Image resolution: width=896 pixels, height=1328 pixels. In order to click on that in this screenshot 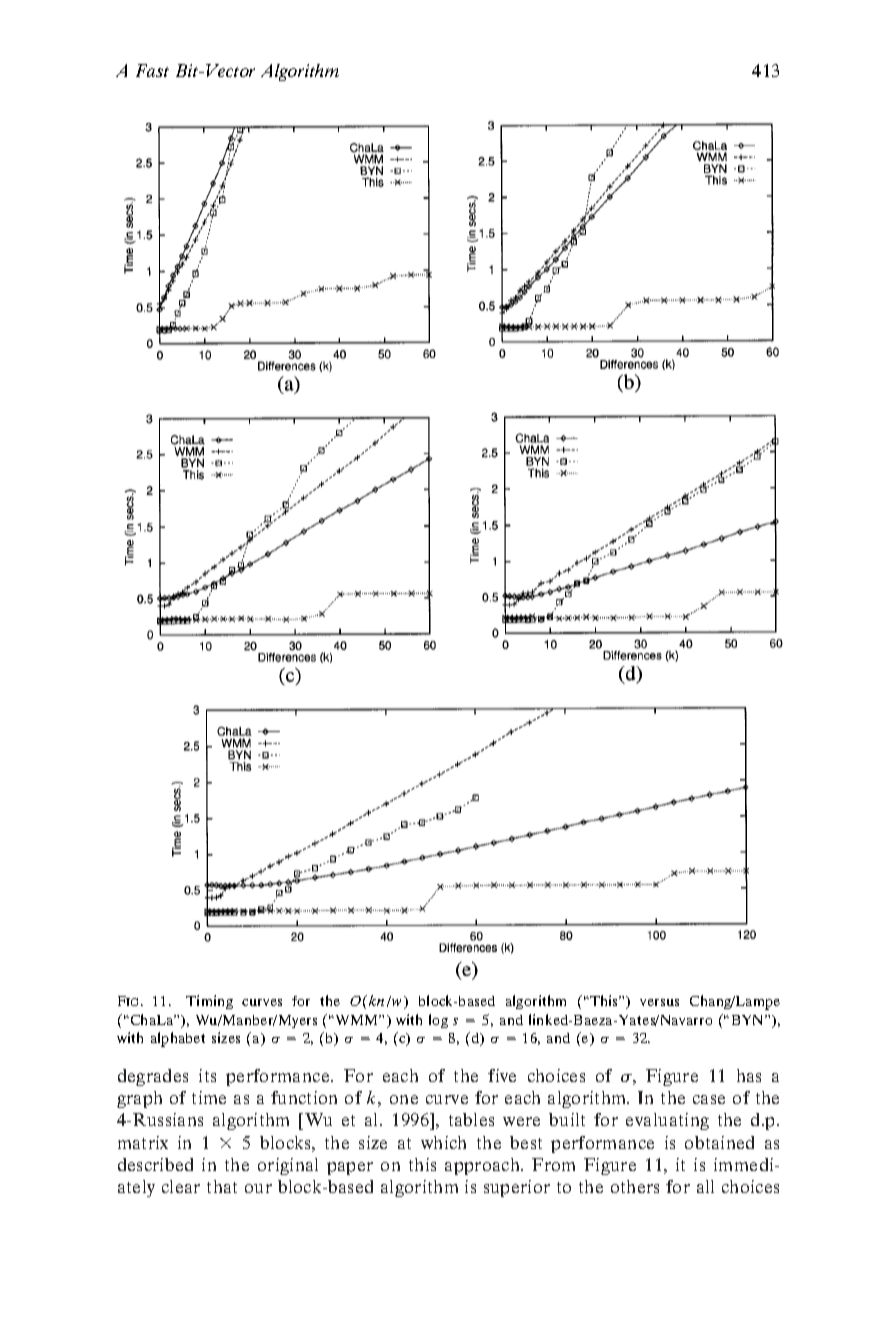, I will do `click(222, 1186)`.
